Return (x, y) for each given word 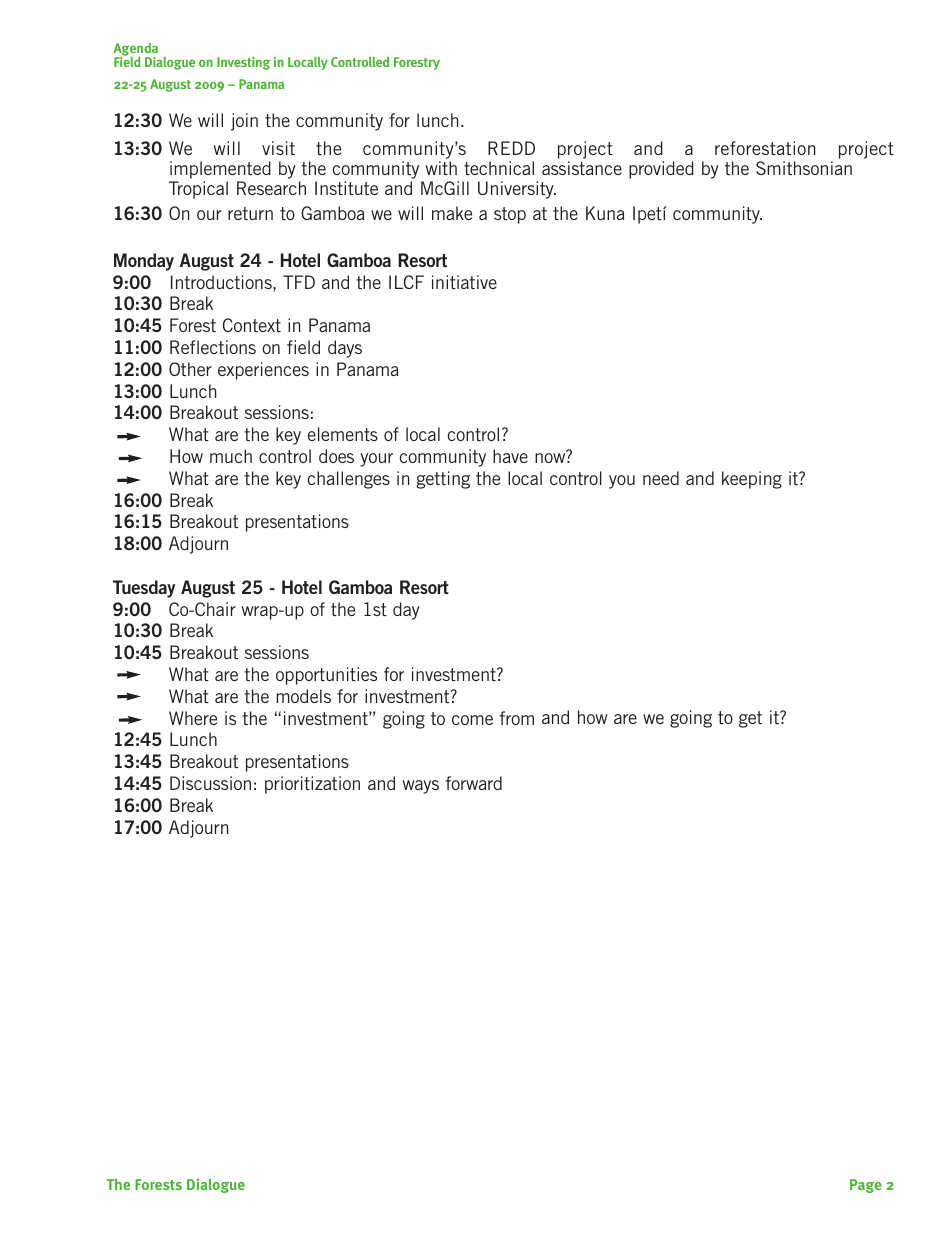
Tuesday (144, 589)
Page (866, 1186)
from (517, 718)
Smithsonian (804, 168)
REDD (511, 148)
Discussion (210, 783)
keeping (752, 480)
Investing (244, 63)
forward (474, 783)
